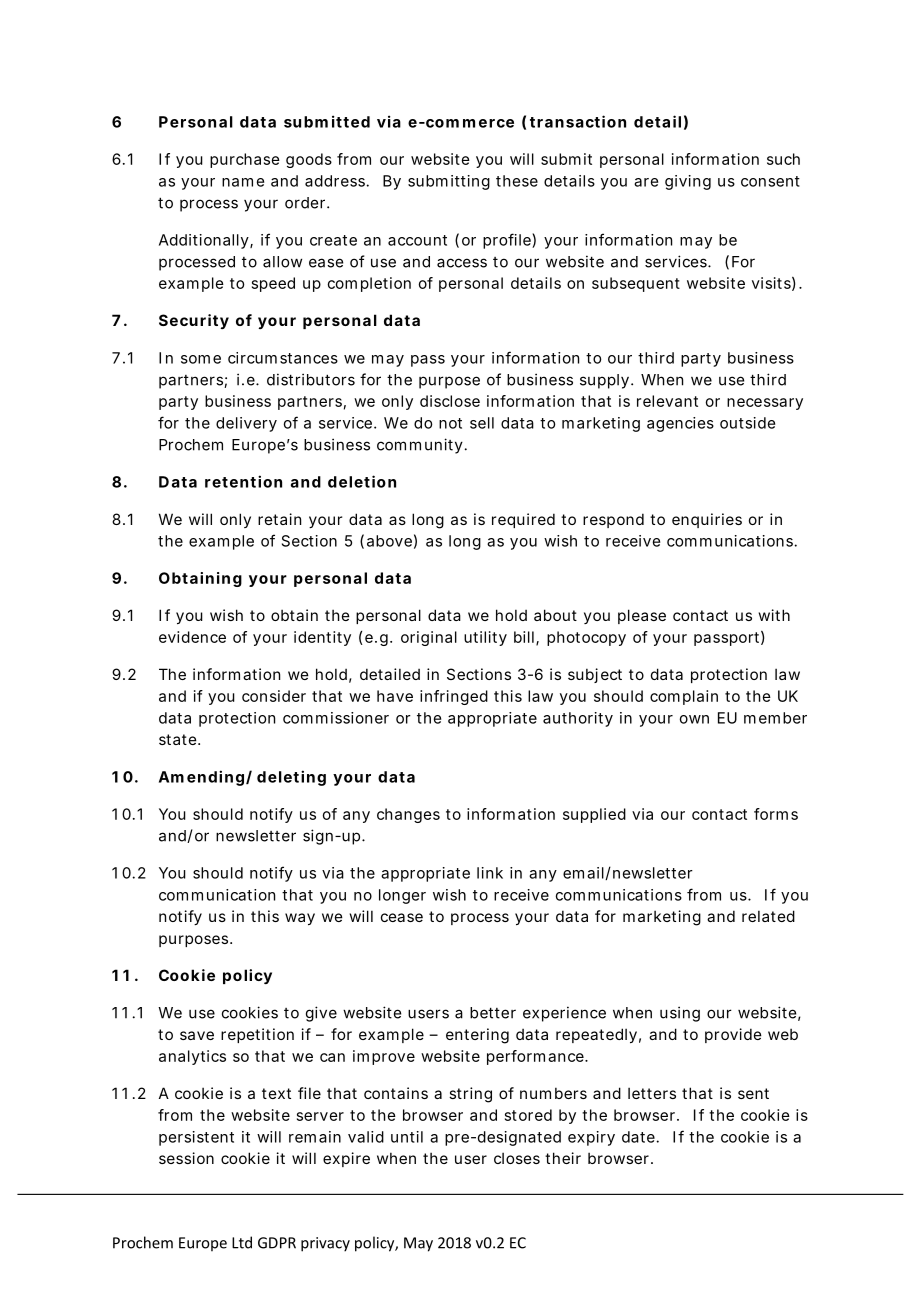 This page has height=1308, width=924. I want to click on related, so click(768, 916).
